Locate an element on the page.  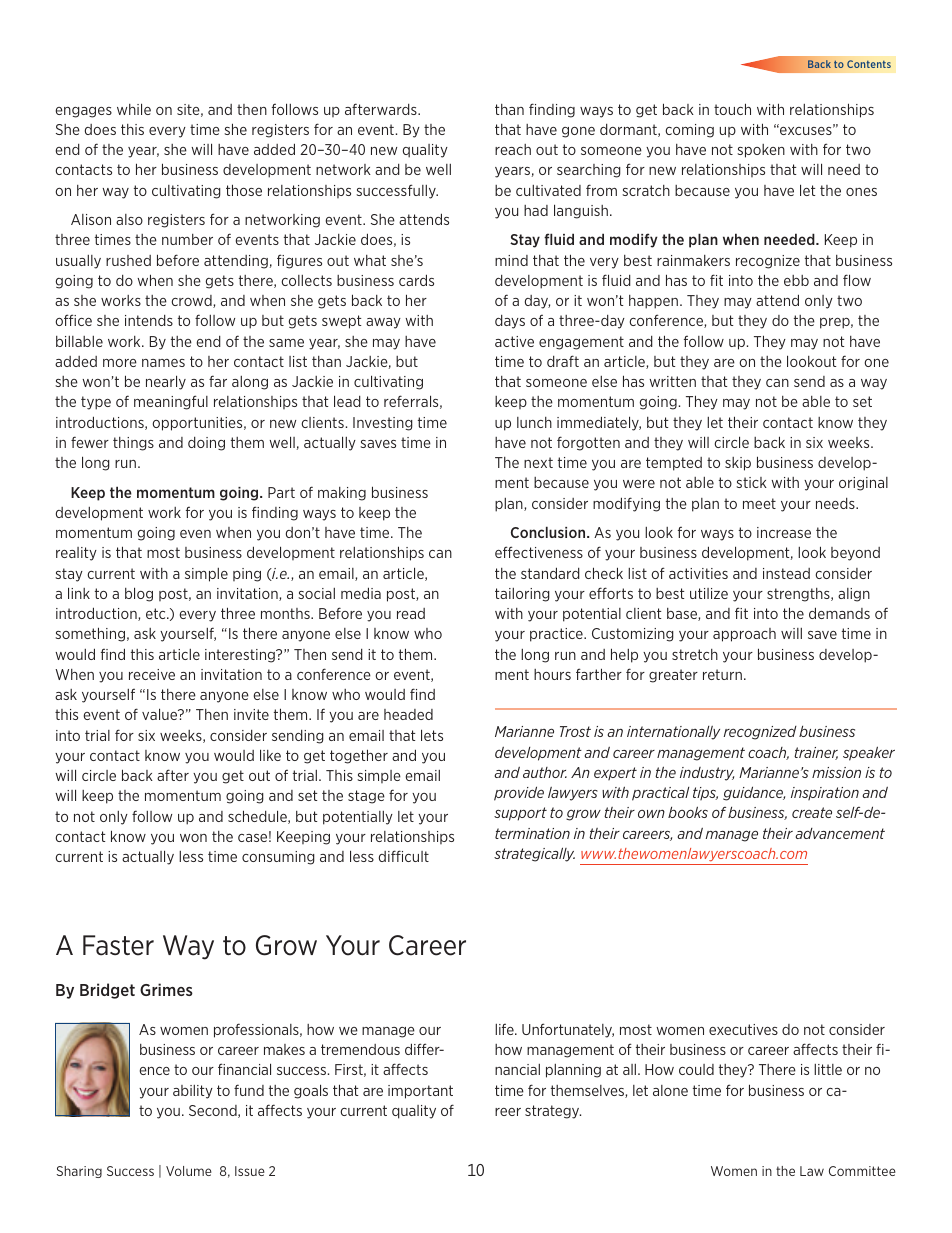
lets is located at coordinates (432, 735).
